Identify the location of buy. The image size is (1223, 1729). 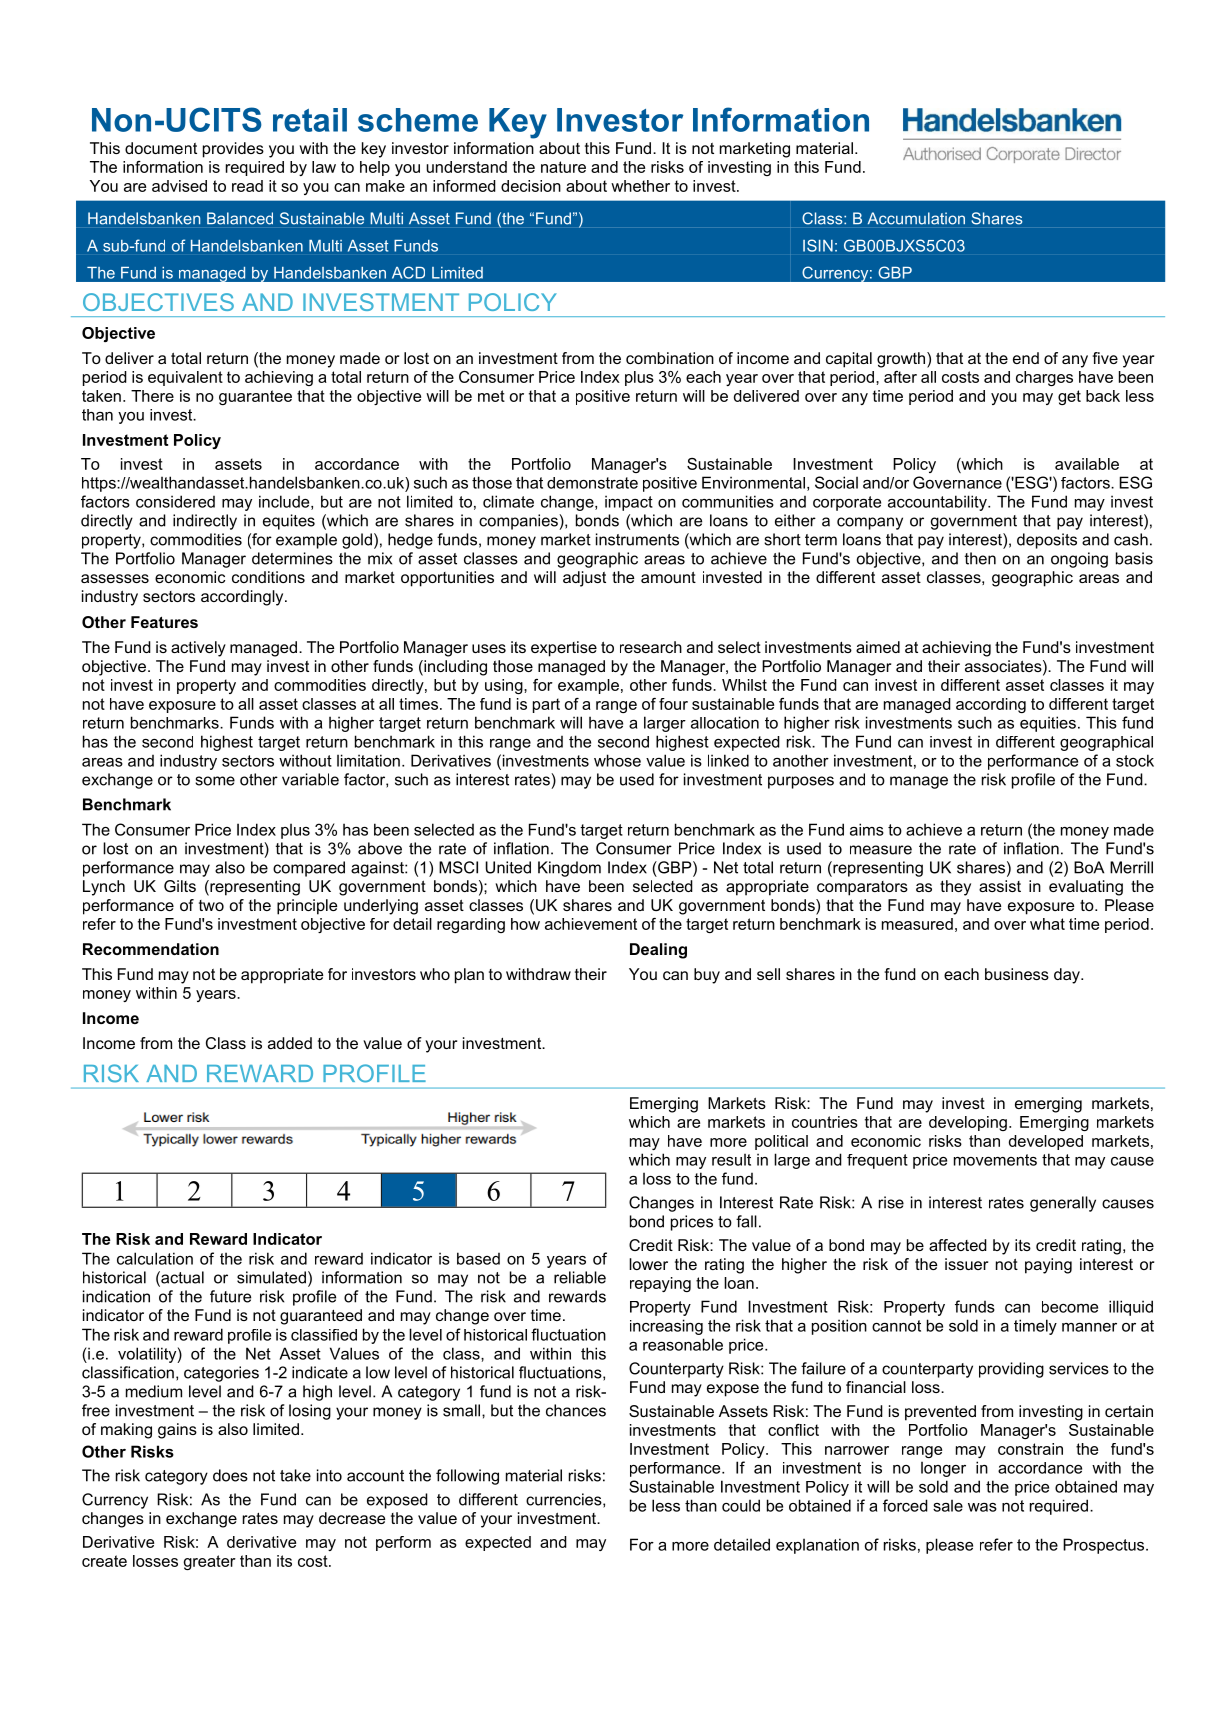
(707, 976).
